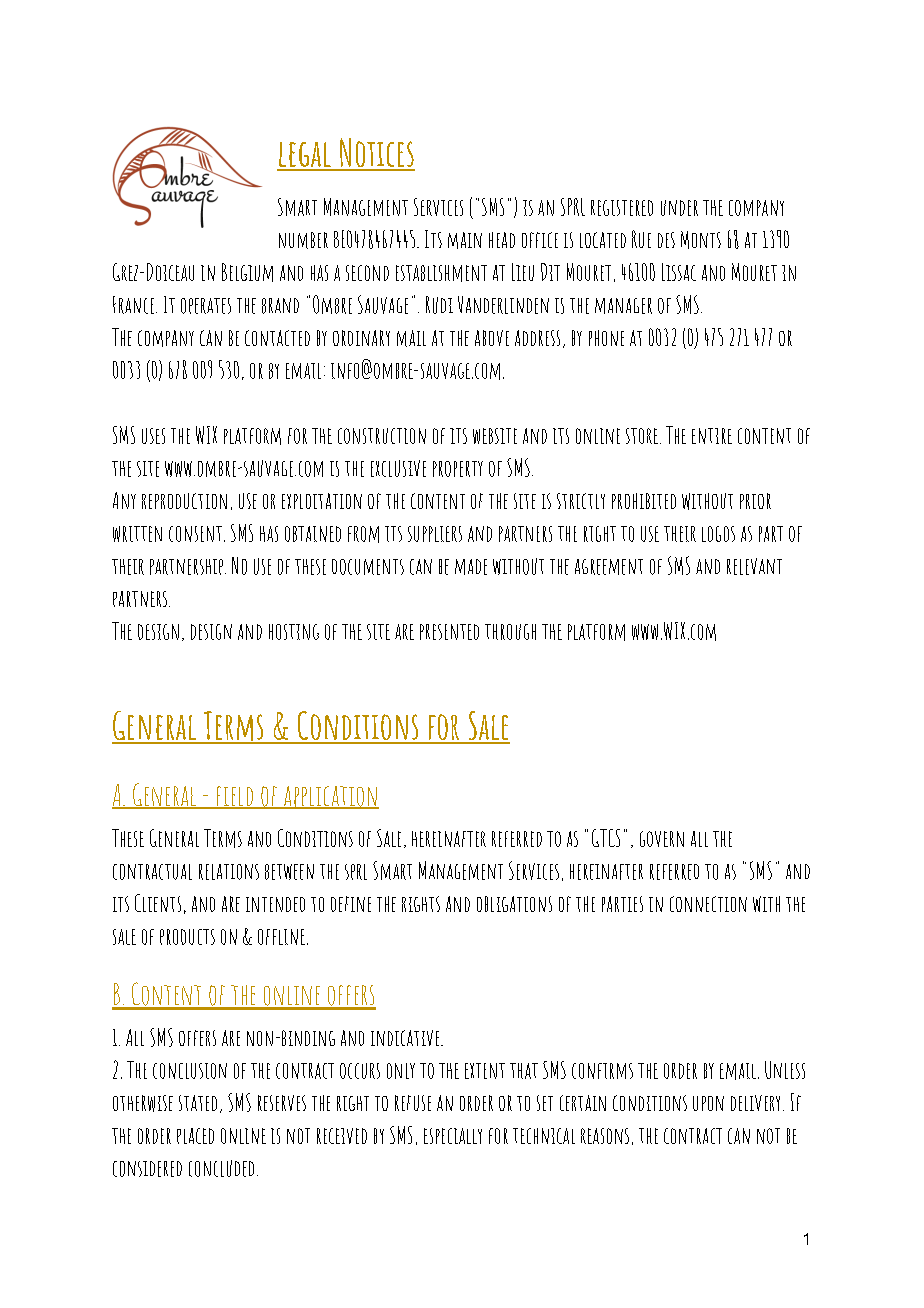 This document has width=924, height=1308. Describe the element at coordinates (644, 501) in the document. I see `prohibited` at that location.
